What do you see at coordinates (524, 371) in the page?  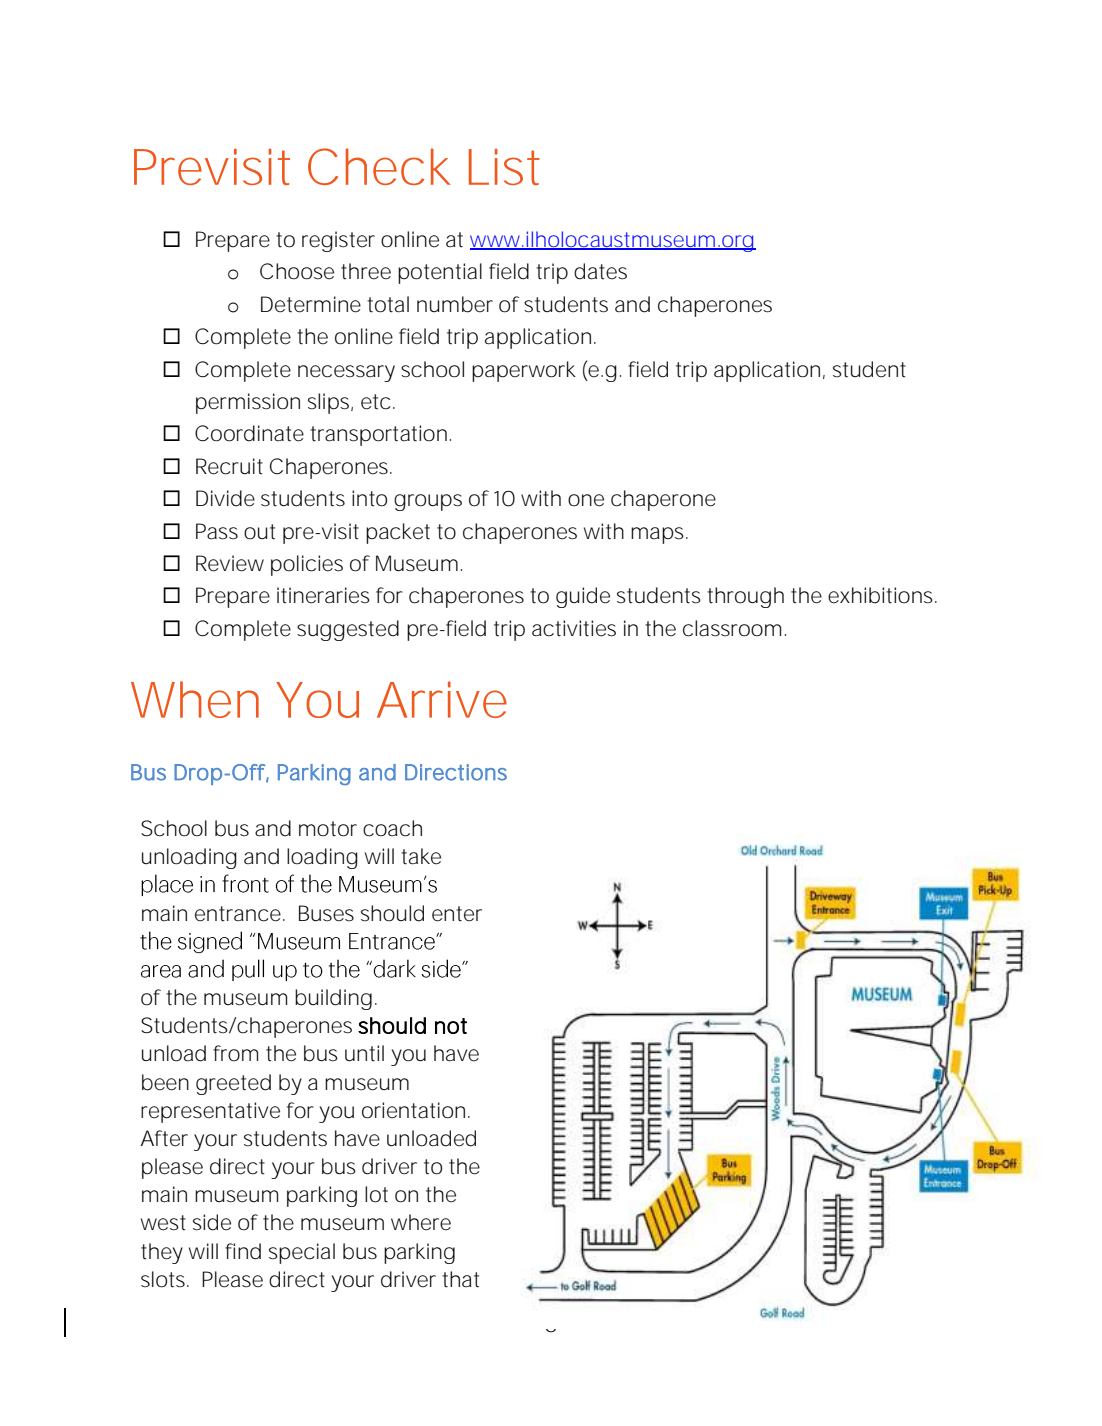 I see `paperwork` at bounding box center [524, 371].
